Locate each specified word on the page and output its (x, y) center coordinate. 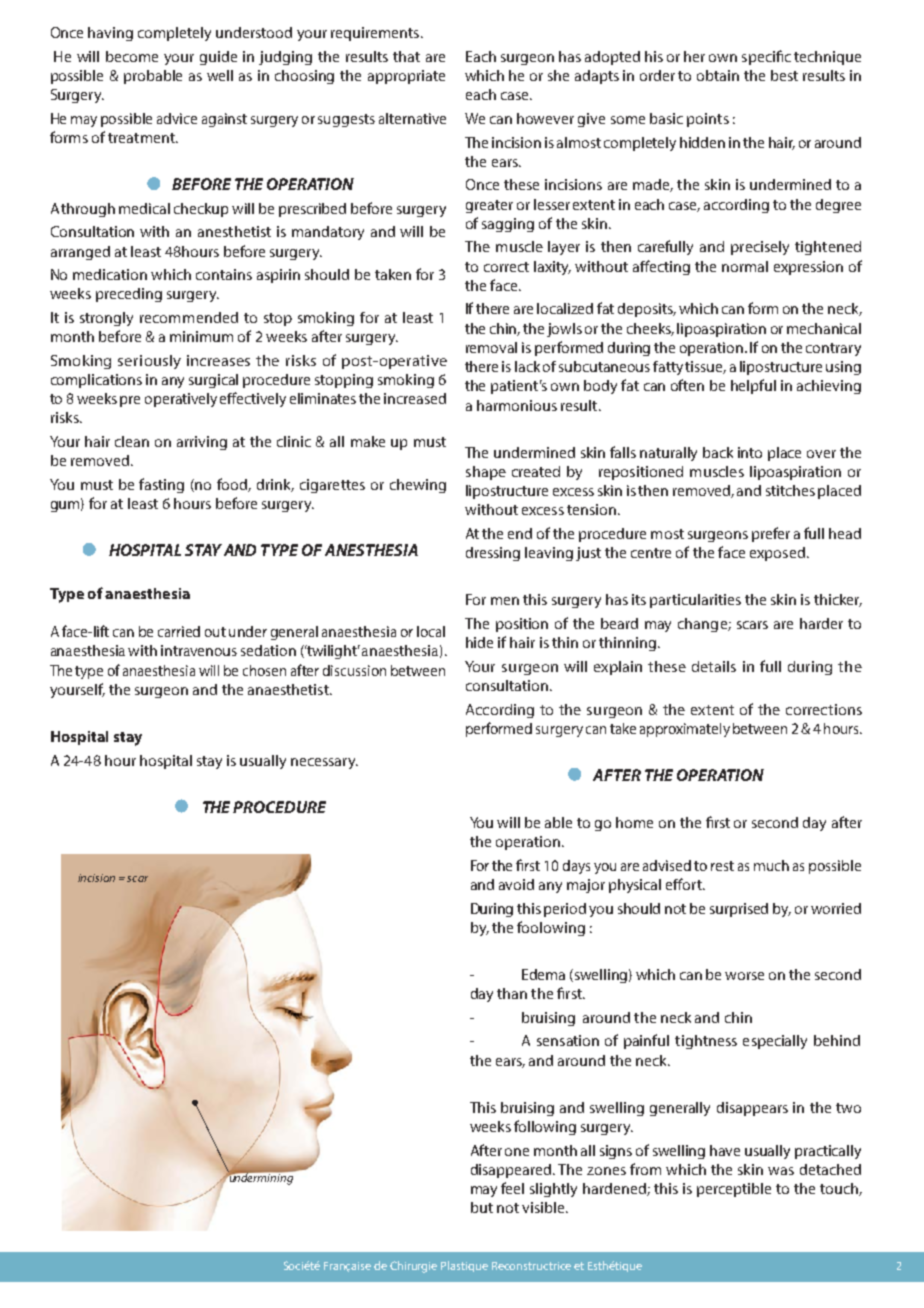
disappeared (512, 1171)
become (132, 56)
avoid (516, 884)
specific (766, 57)
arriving (202, 443)
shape (486, 473)
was (781, 1171)
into (750, 452)
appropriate (406, 77)
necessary (324, 763)
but (482, 1207)
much (771, 865)
